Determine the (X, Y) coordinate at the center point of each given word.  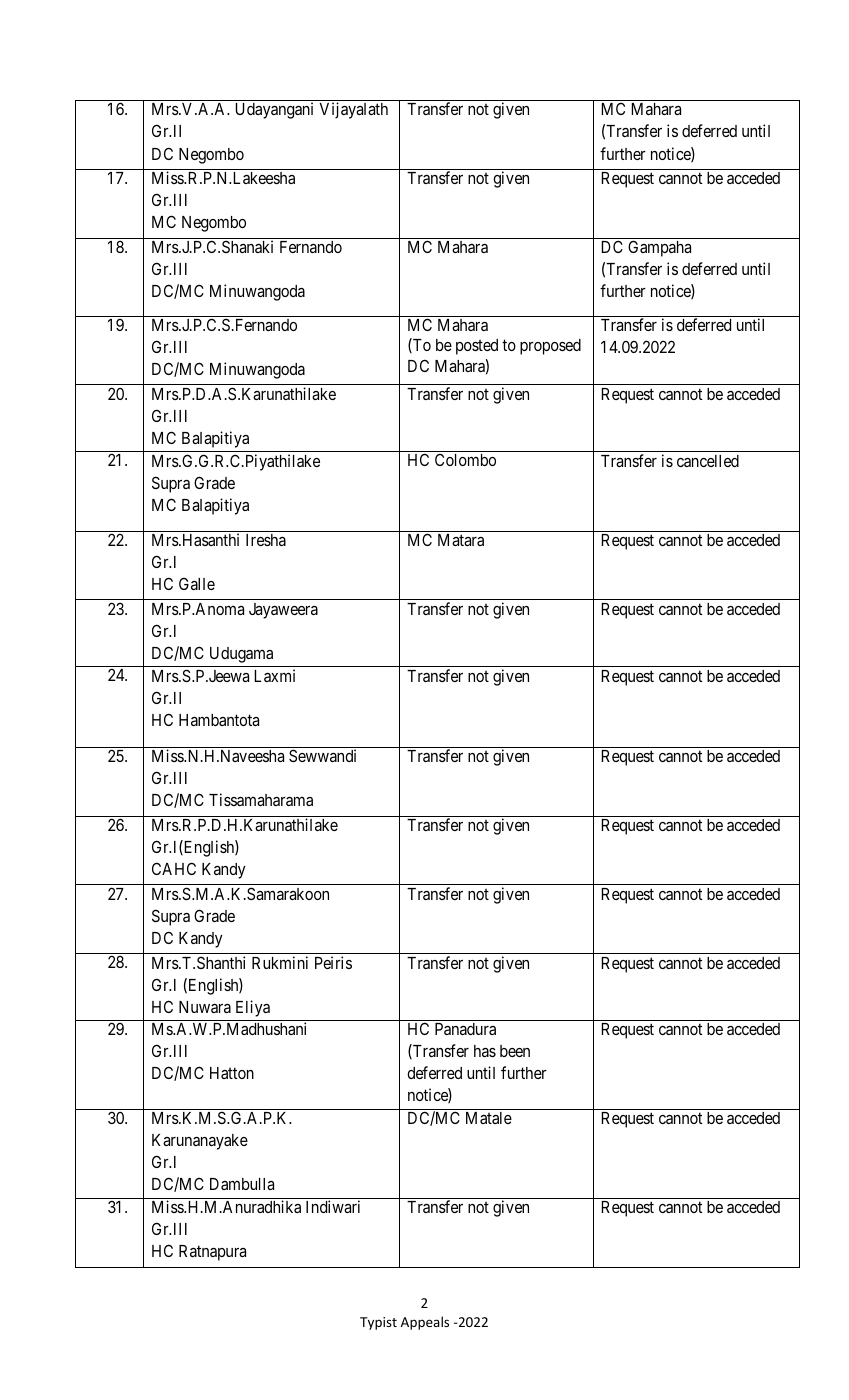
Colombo (465, 460)
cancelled (708, 461)
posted (477, 347)
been (515, 1051)
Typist (378, 1323)
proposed (550, 347)
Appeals (425, 1323)
